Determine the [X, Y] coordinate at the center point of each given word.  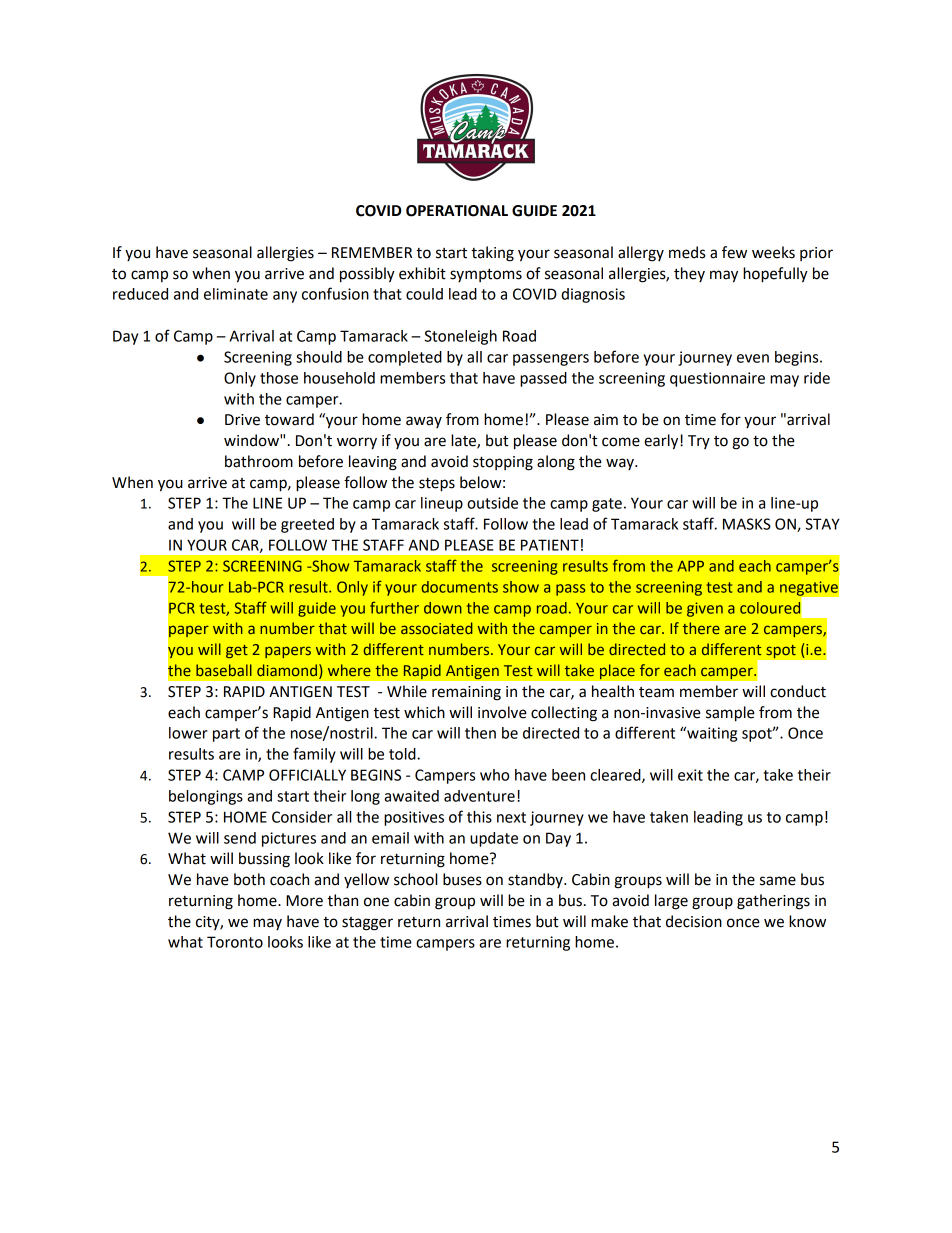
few [734, 252]
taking [492, 254]
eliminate [236, 294]
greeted [307, 525]
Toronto [235, 942]
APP [691, 566]
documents [460, 587]
